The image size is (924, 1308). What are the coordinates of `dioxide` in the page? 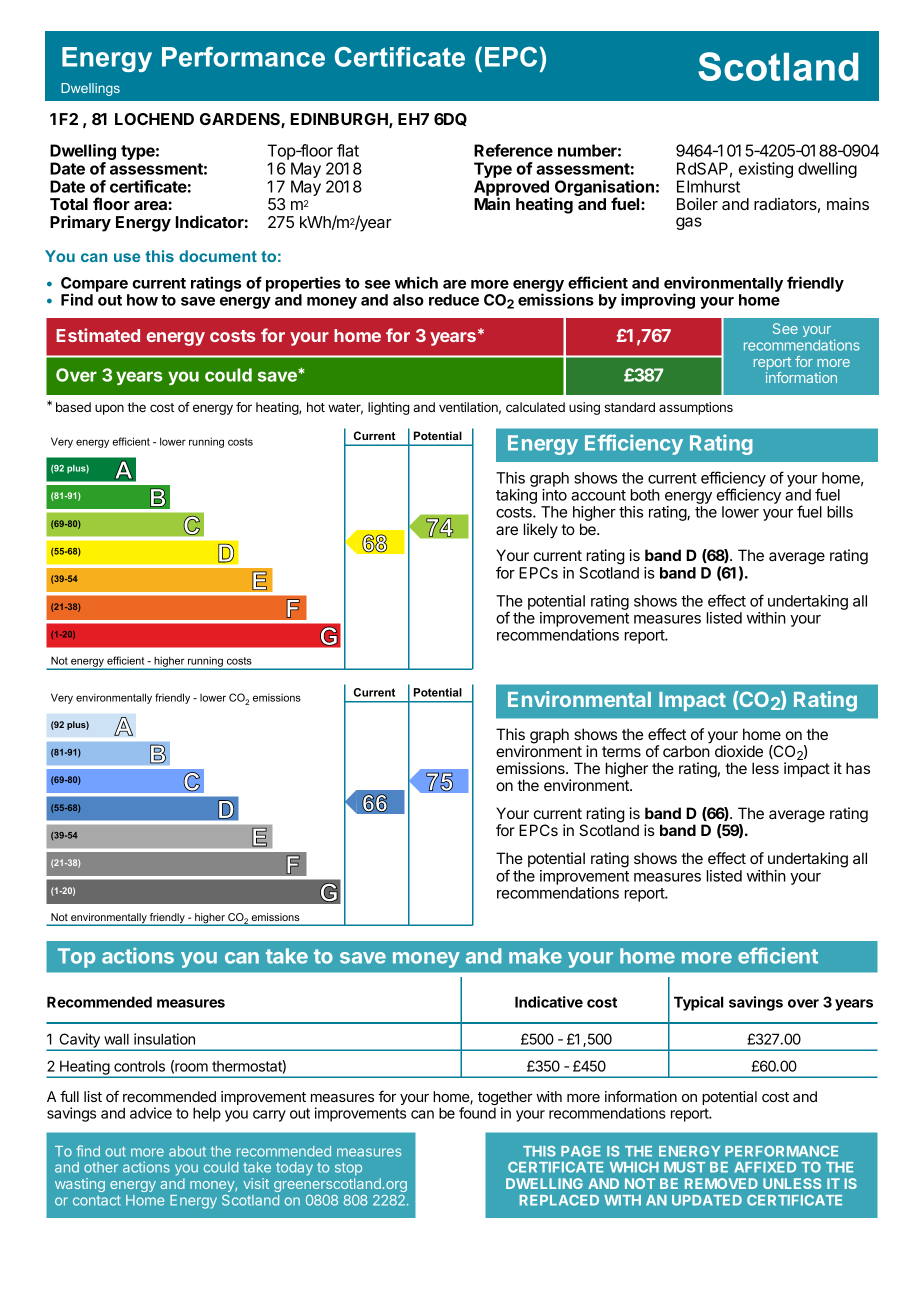 It's located at (739, 751).
